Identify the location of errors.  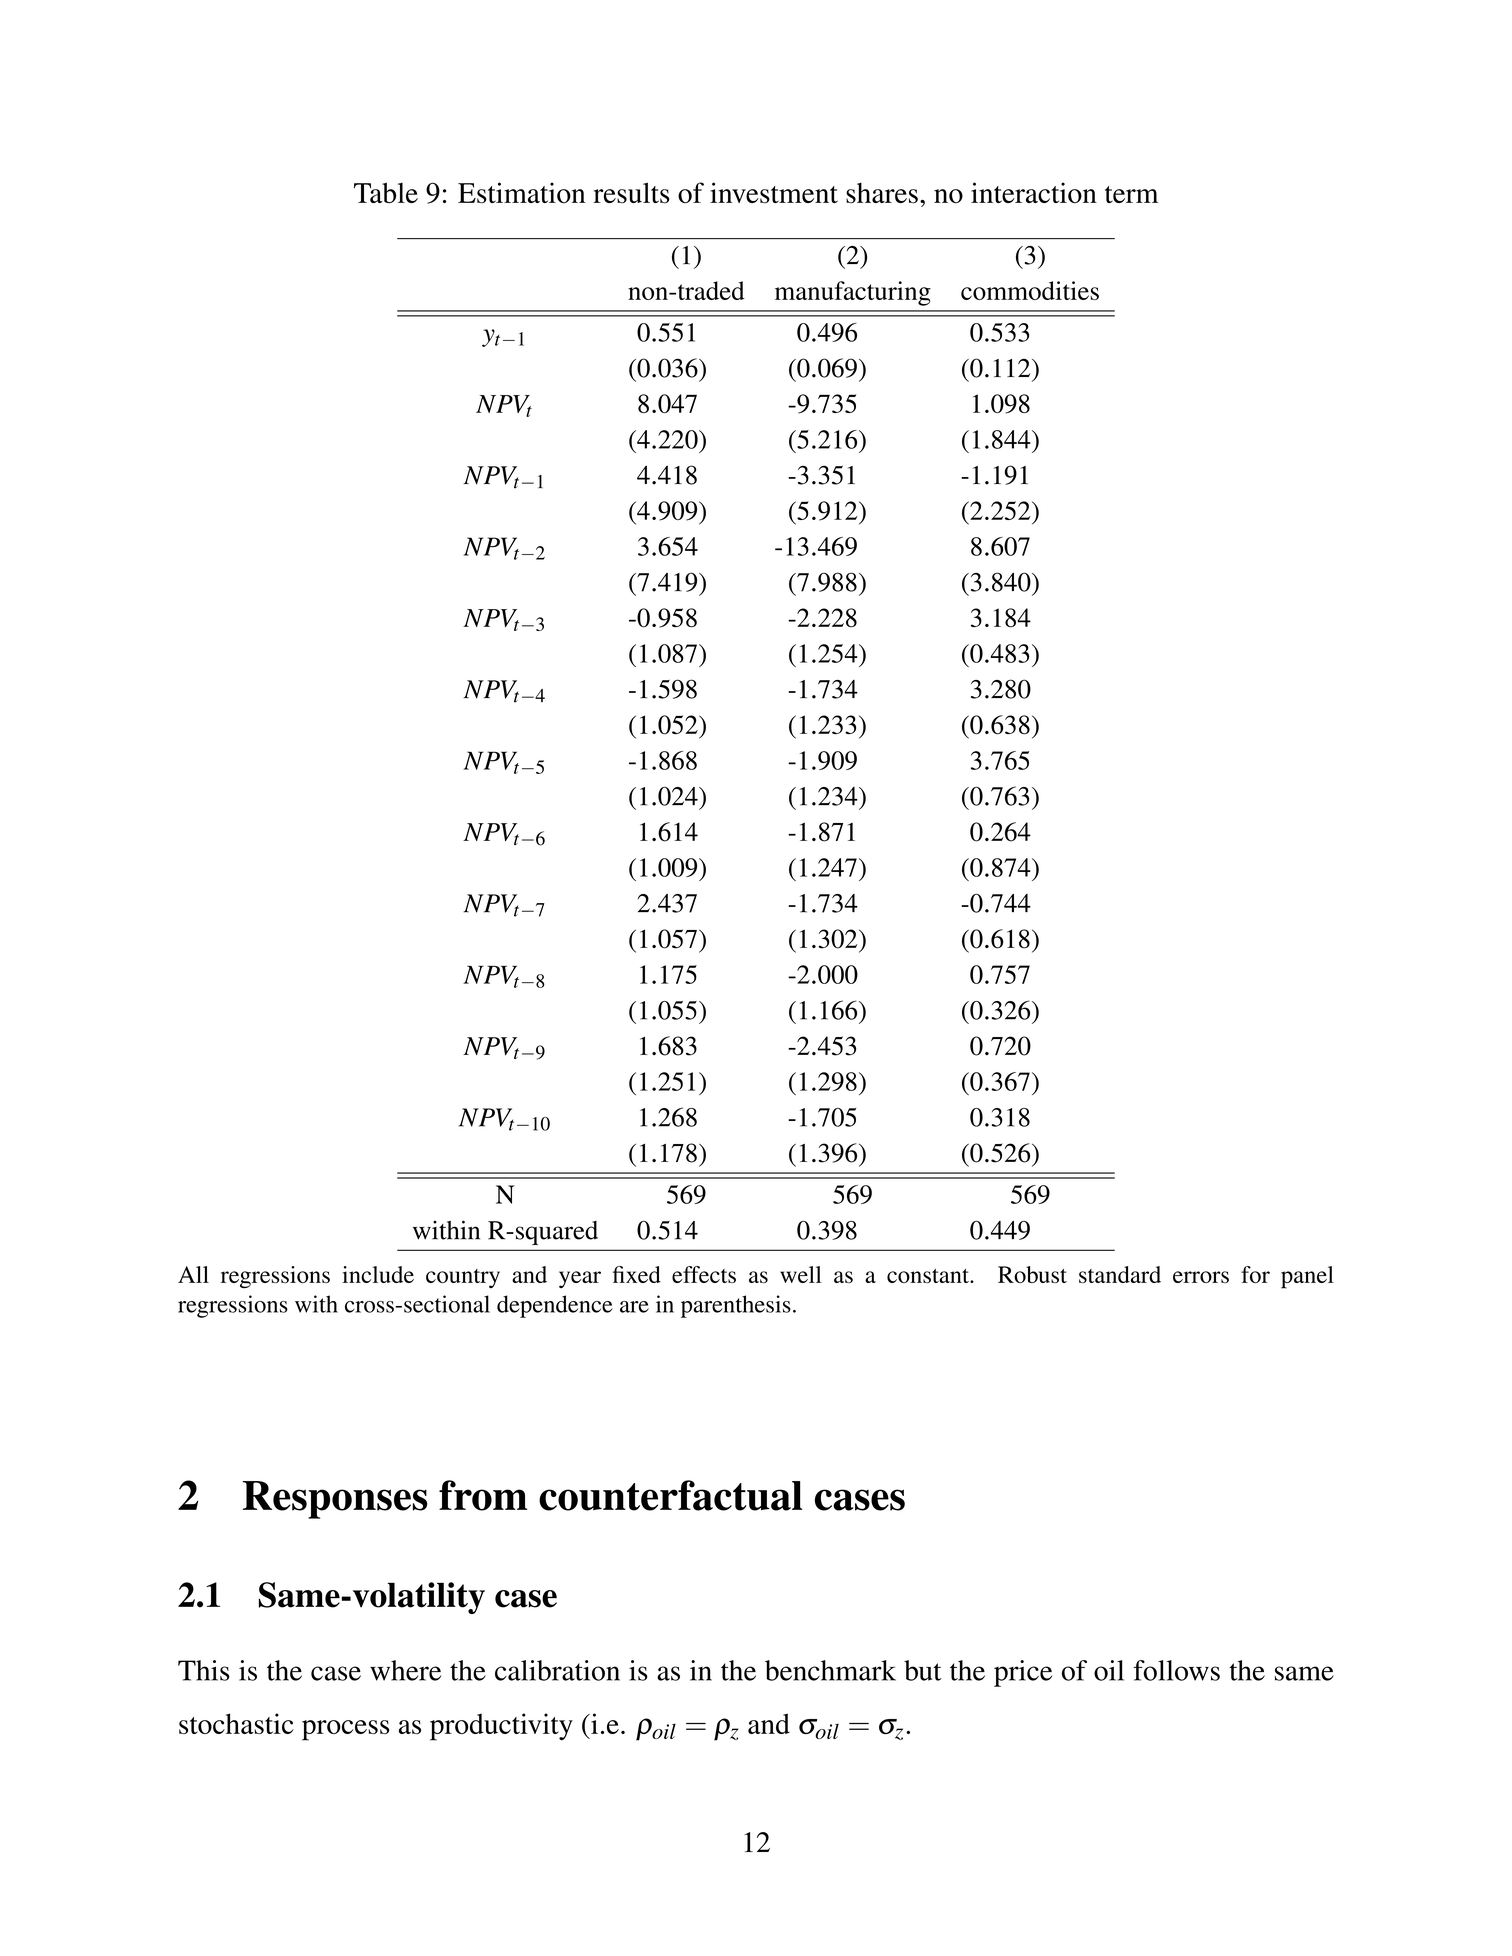
(1201, 1277).
